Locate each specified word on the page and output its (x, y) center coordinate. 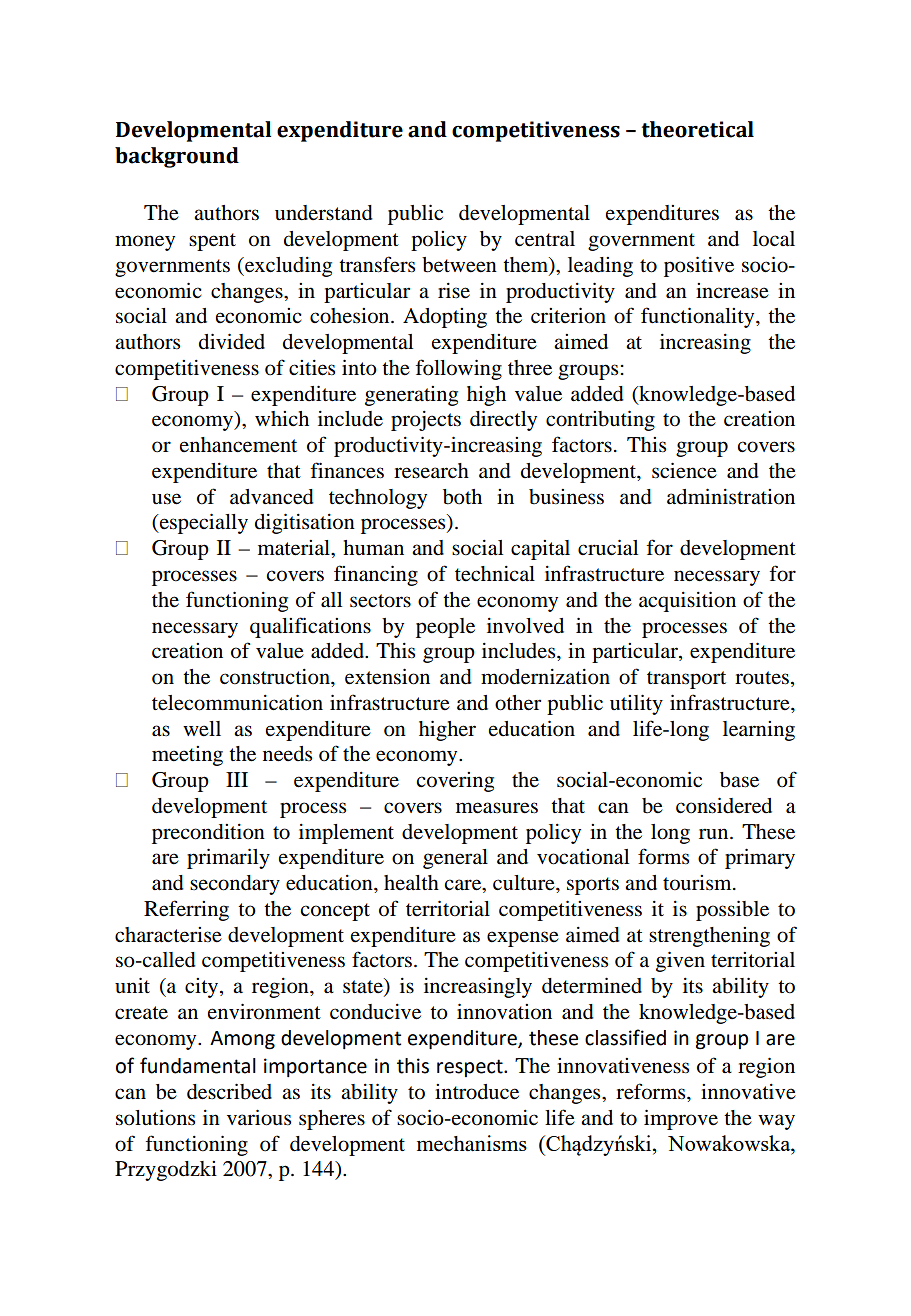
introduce (477, 1092)
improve (681, 1119)
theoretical (698, 129)
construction (276, 677)
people (445, 628)
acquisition (687, 601)
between (459, 265)
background (177, 157)
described (229, 1091)
